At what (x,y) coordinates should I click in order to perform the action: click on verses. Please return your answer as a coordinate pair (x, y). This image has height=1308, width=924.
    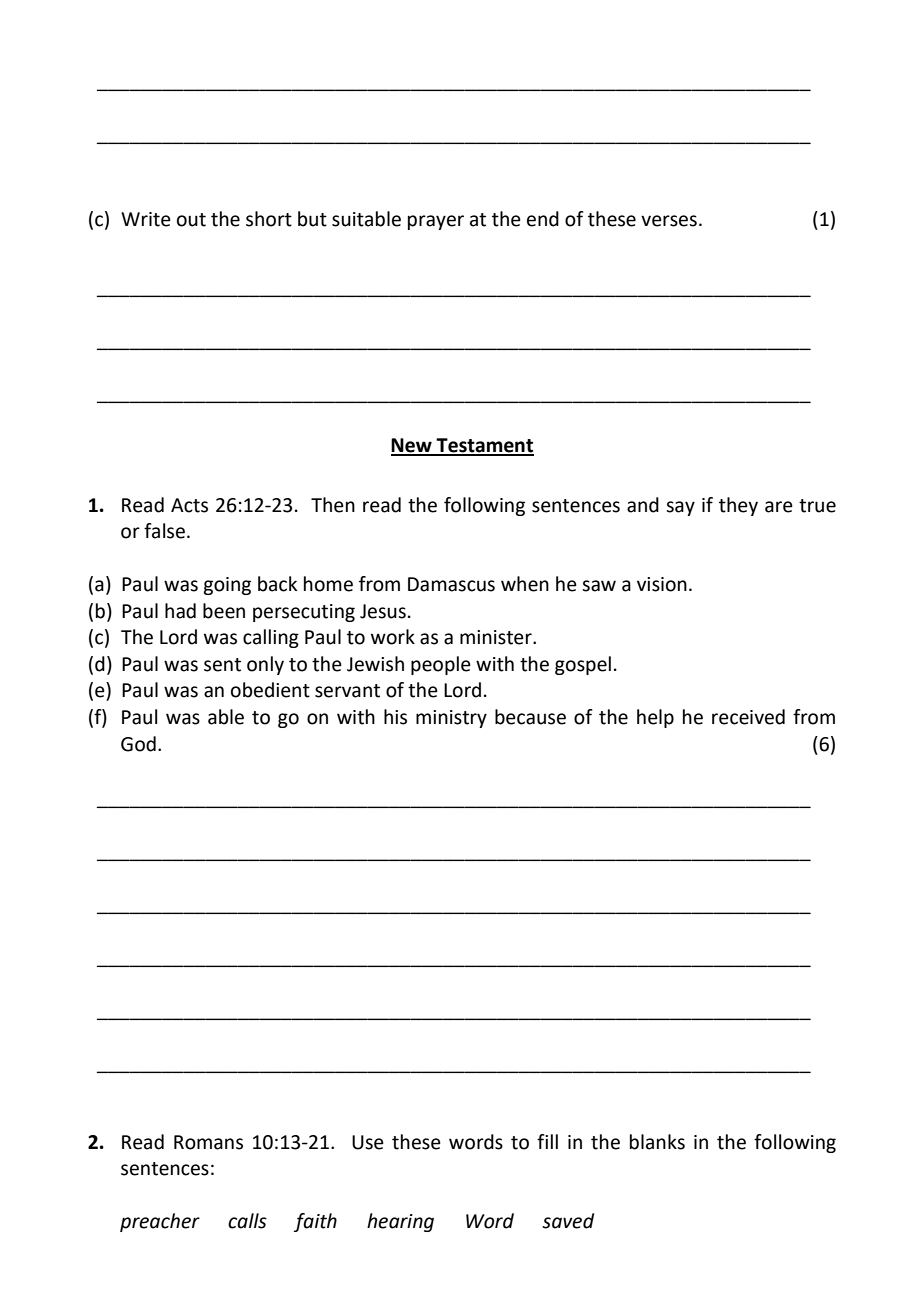
    Looking at the image, I should click on (669, 221).
